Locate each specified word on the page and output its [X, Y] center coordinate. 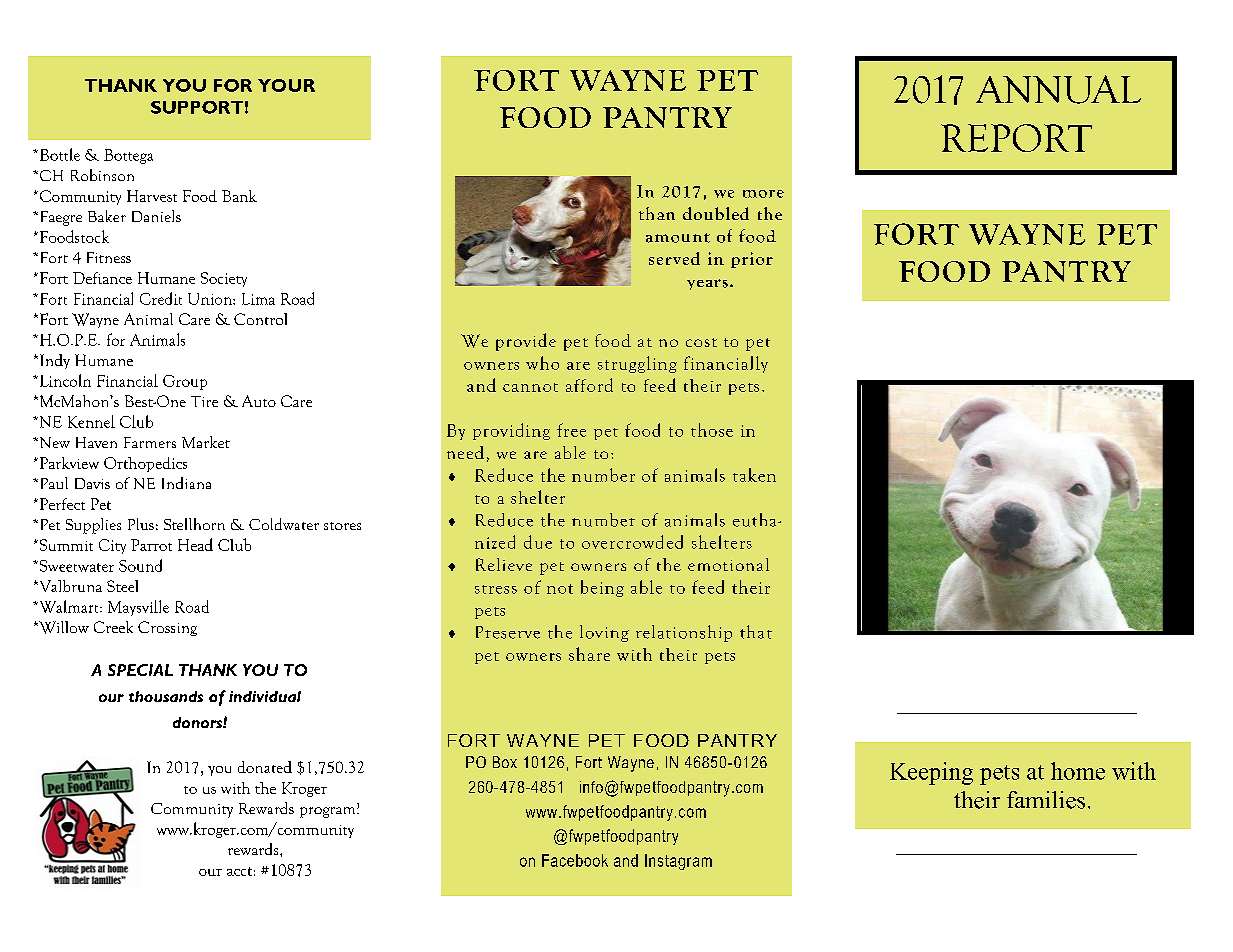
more [763, 194]
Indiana [186, 483]
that [756, 632]
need [465, 452]
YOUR [286, 85]
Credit [161, 298]
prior [752, 260]
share [589, 654]
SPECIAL [140, 670]
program [329, 812]
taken [754, 475]
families [1046, 800]
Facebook [575, 860]
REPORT [1016, 138]
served [674, 258]
